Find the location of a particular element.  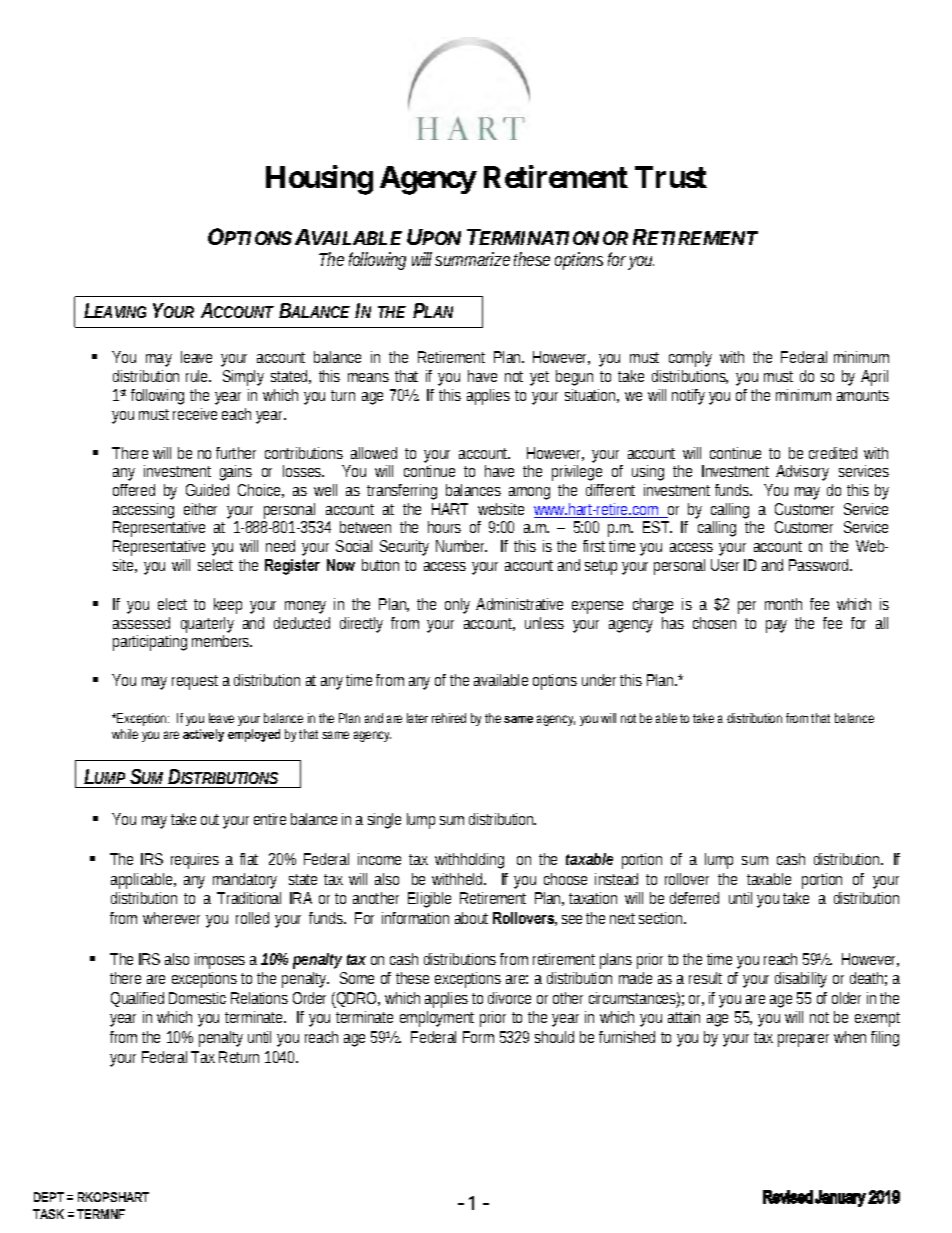

rule is located at coordinates (198, 376).
